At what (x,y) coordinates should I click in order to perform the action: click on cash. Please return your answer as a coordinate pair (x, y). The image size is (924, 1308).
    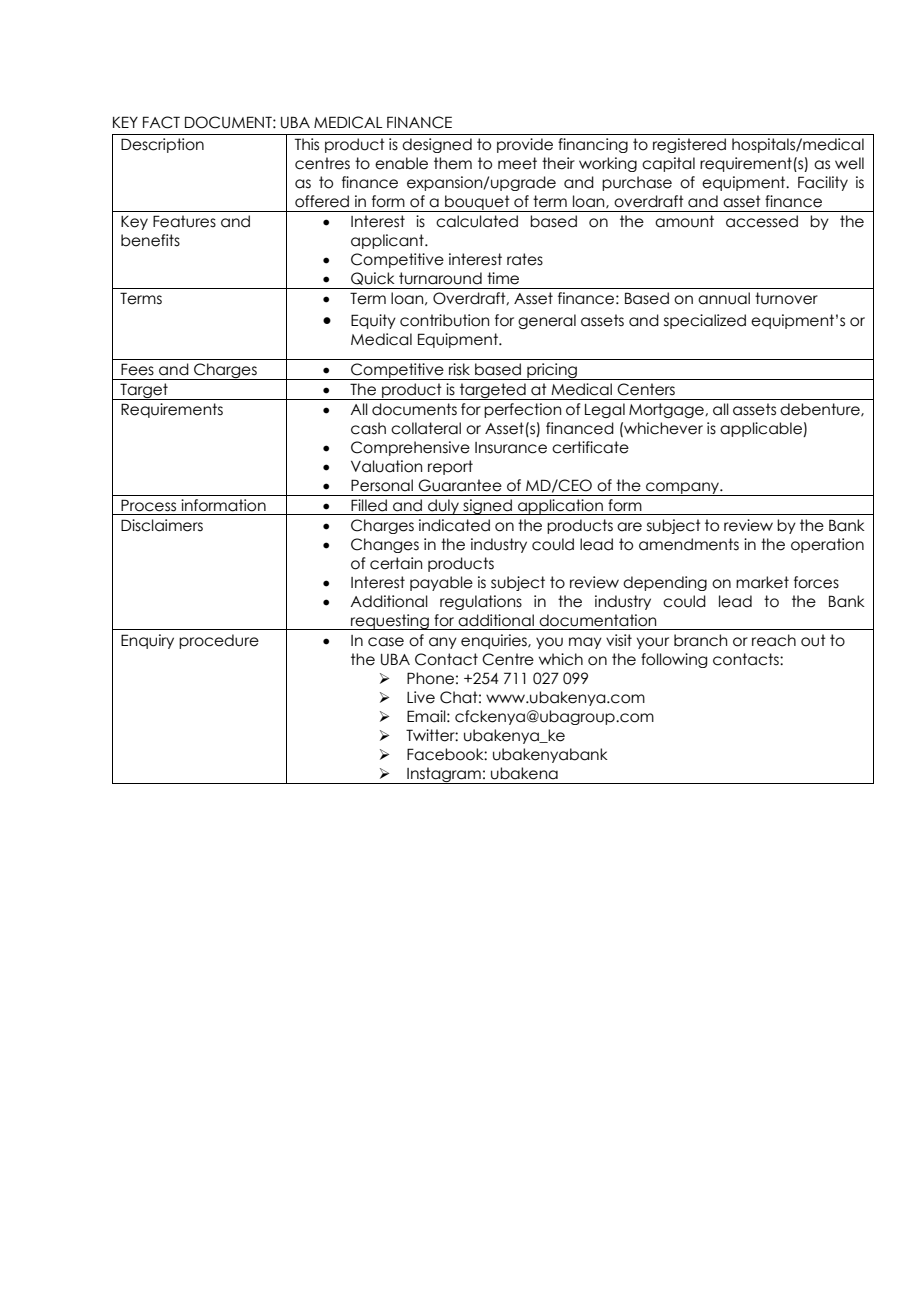
    Looking at the image, I should click on (368, 428).
